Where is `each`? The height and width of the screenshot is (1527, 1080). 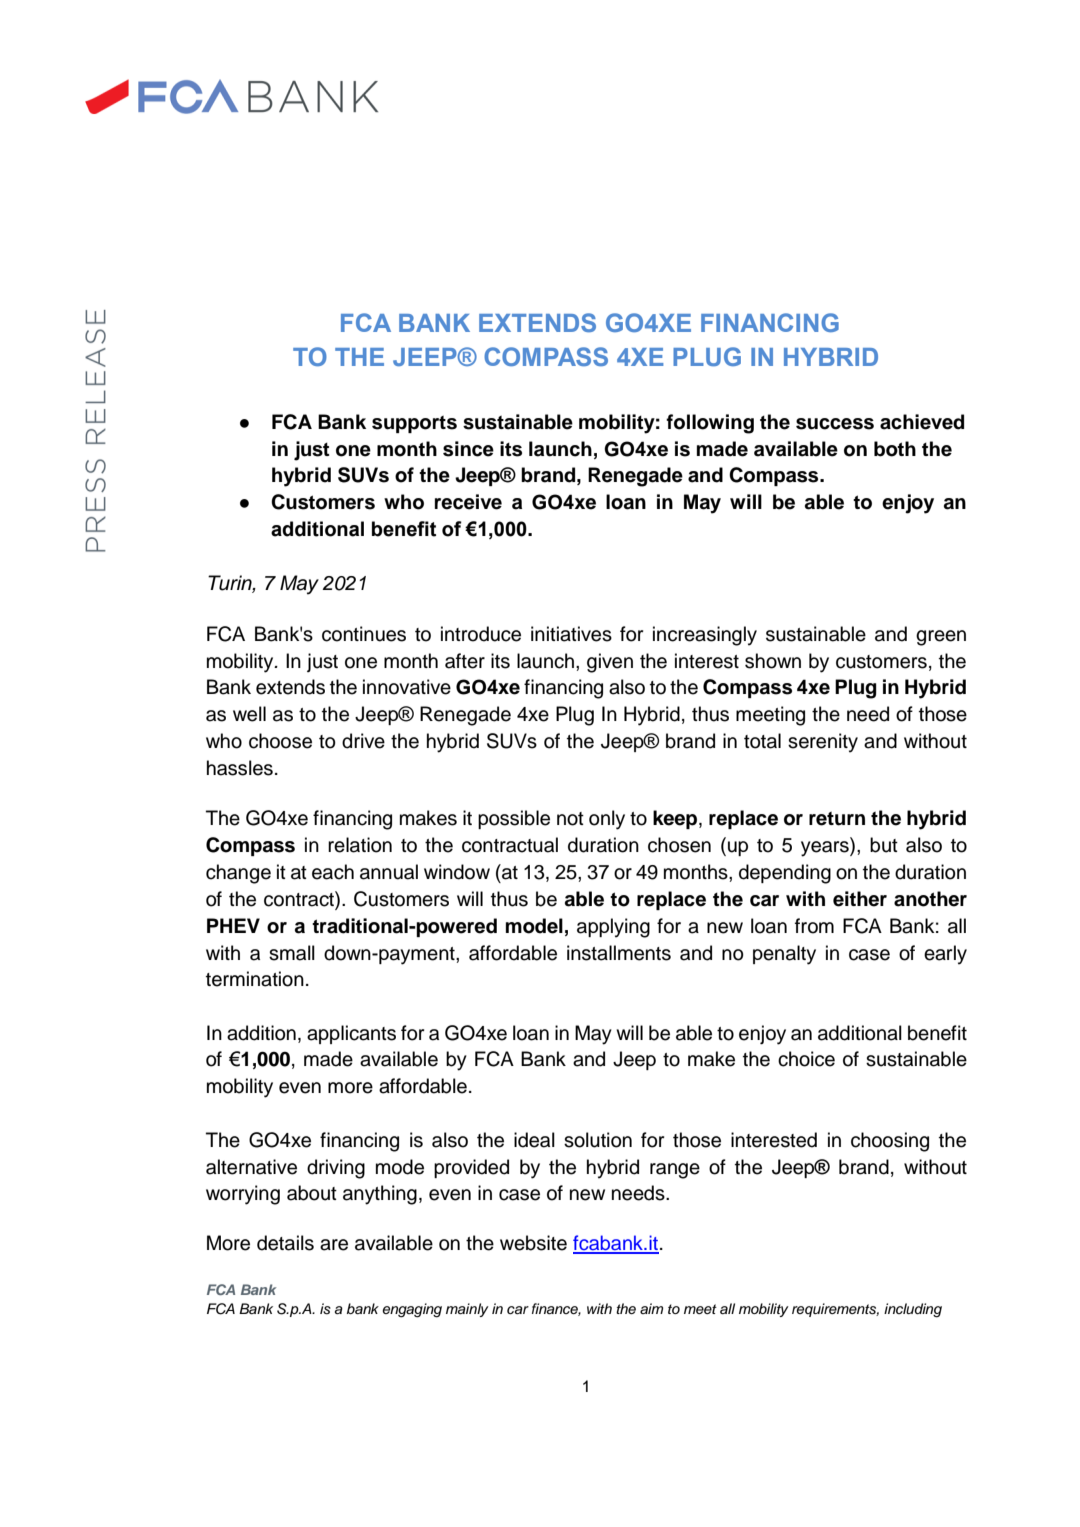
each is located at coordinates (333, 872).
